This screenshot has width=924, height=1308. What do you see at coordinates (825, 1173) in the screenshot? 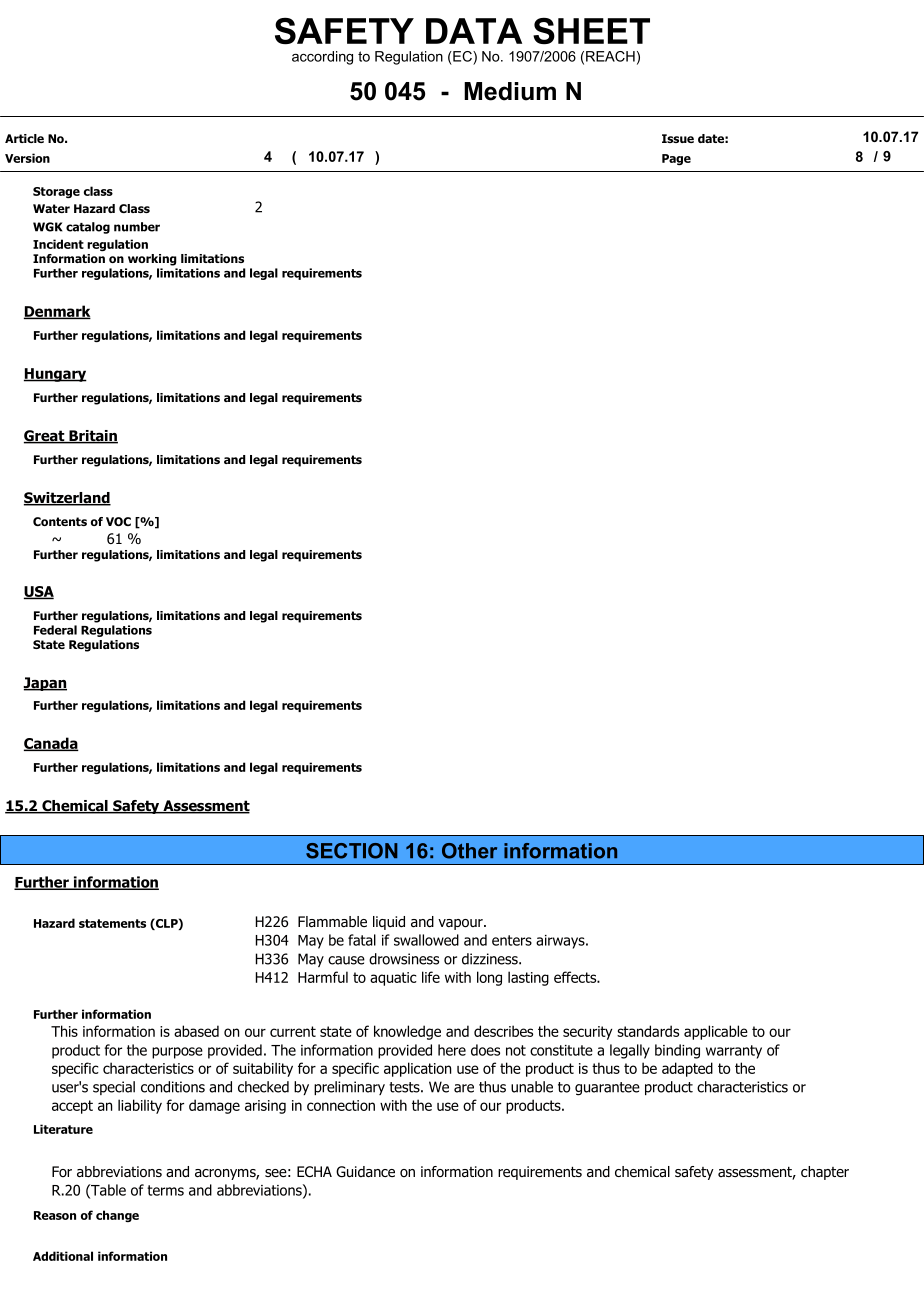
I see `chapter` at bounding box center [825, 1173].
